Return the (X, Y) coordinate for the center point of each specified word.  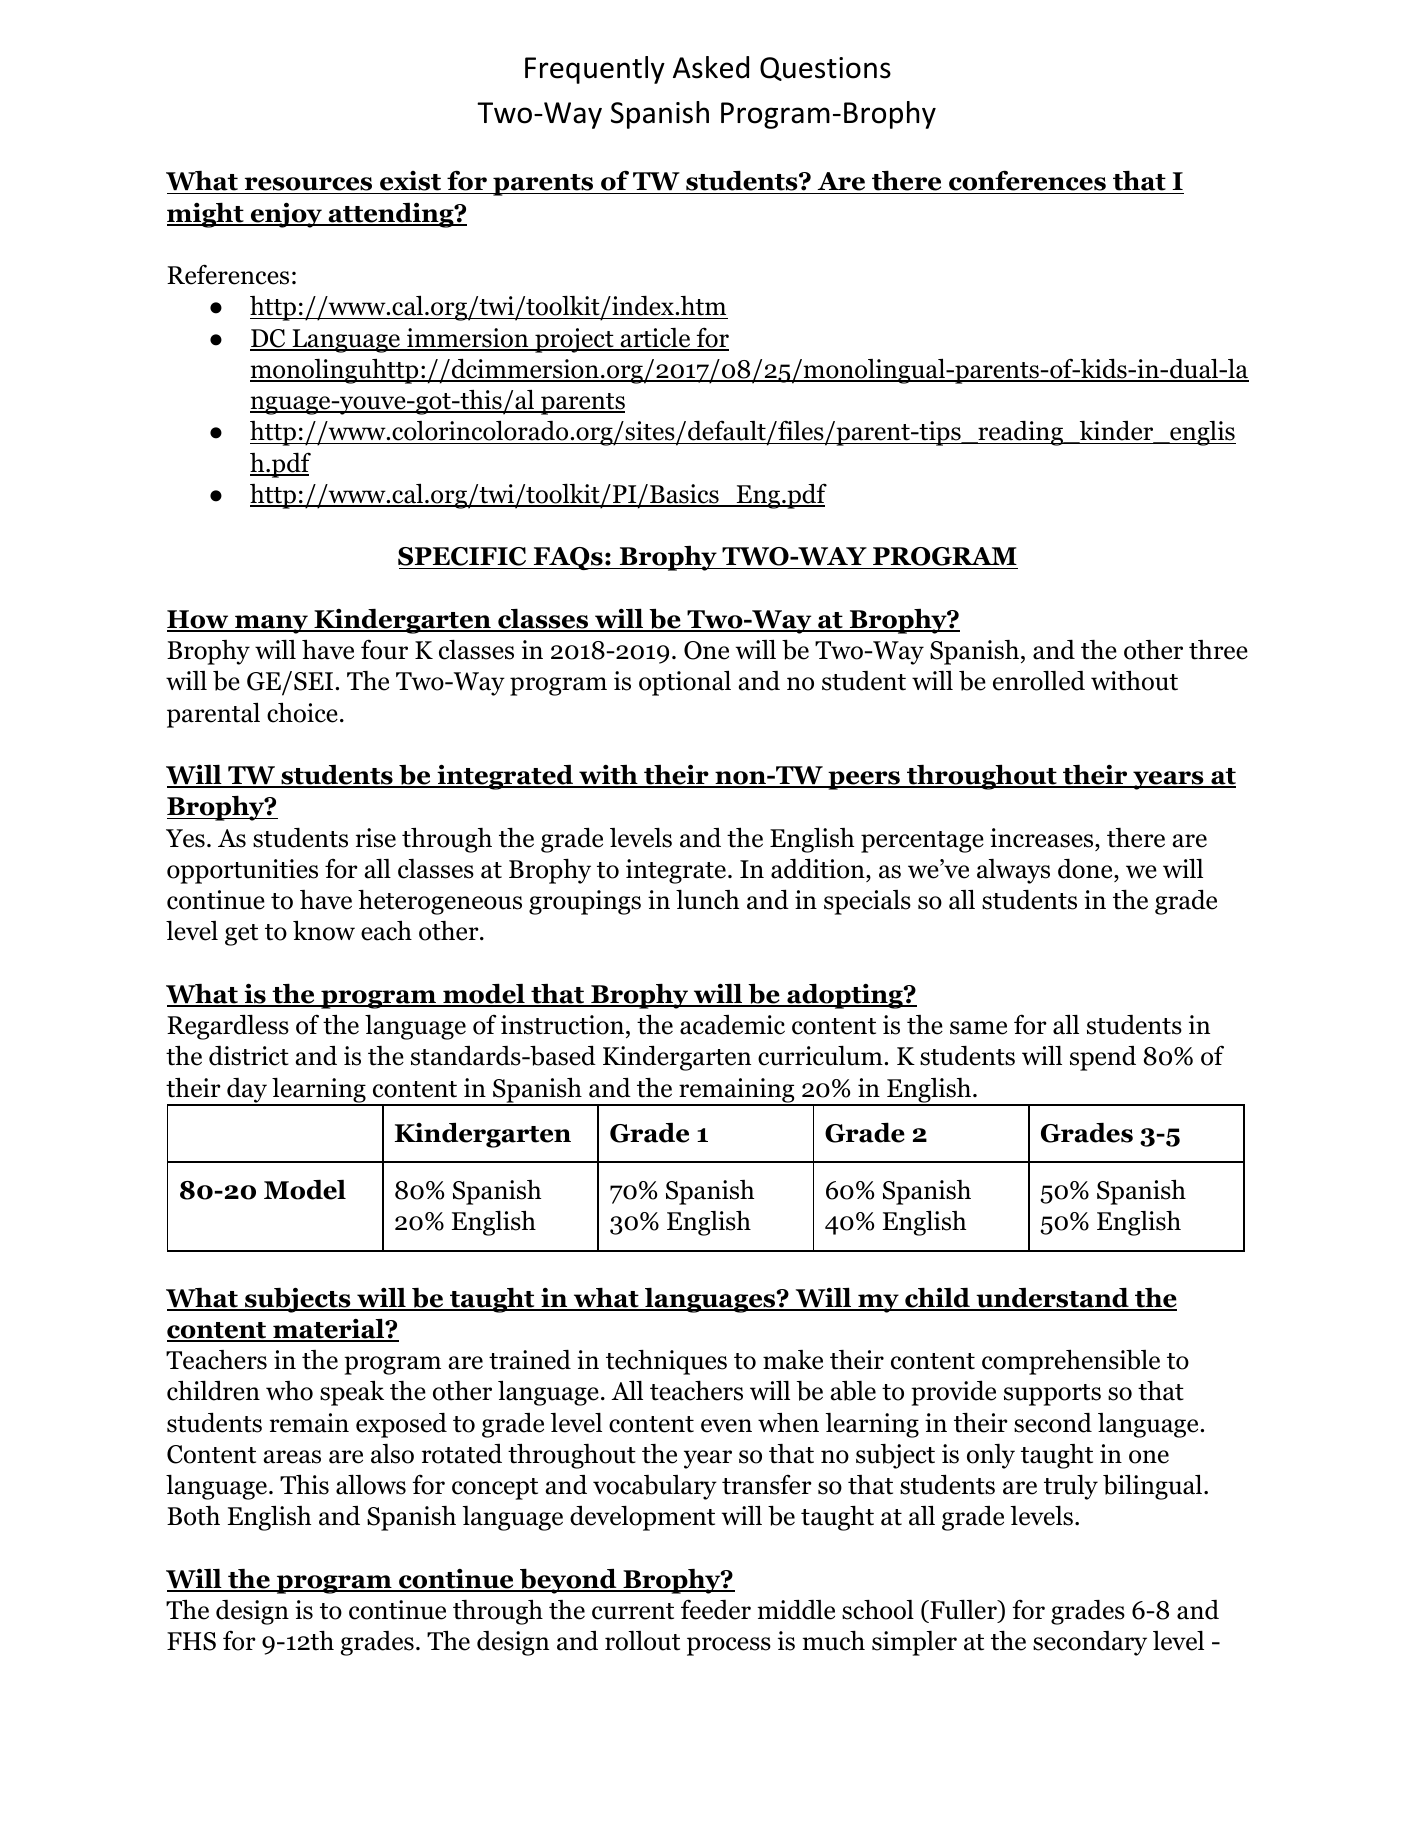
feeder (716, 1609)
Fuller (963, 1610)
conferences (1027, 182)
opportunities (242, 871)
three (1218, 650)
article (655, 339)
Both (193, 1516)
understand (1052, 1298)
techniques (666, 1362)
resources (308, 185)
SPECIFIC (463, 558)
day (247, 1091)
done (1086, 869)
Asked (711, 67)
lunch (707, 899)
